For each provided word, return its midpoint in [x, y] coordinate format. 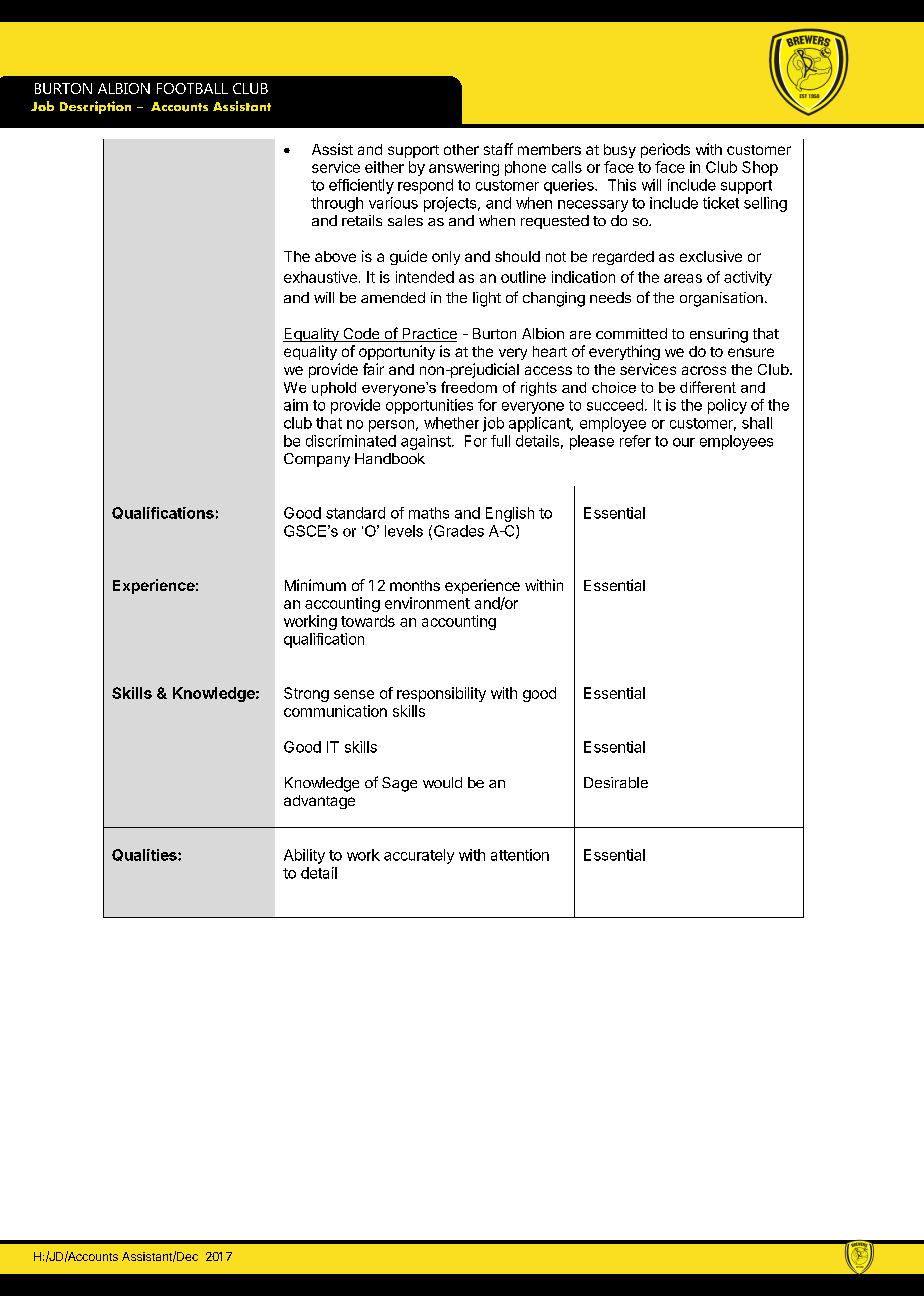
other [461, 149]
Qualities [145, 855]
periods [665, 150]
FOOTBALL [192, 88]
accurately [419, 856]
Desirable [616, 782]
